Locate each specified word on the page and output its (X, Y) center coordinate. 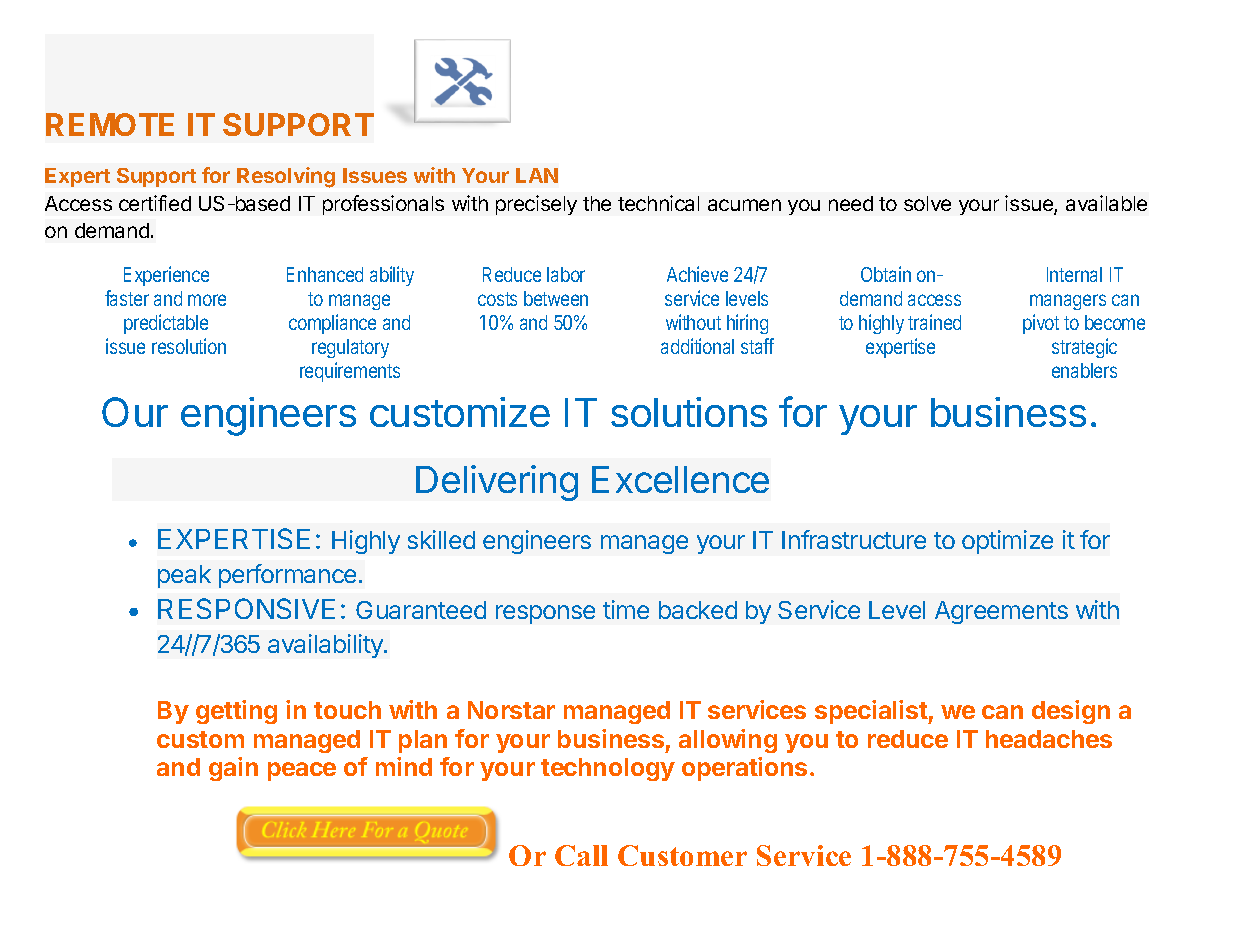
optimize (1007, 542)
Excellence (680, 479)
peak (184, 576)
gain (233, 769)
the (597, 203)
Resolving (286, 177)
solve (927, 203)
